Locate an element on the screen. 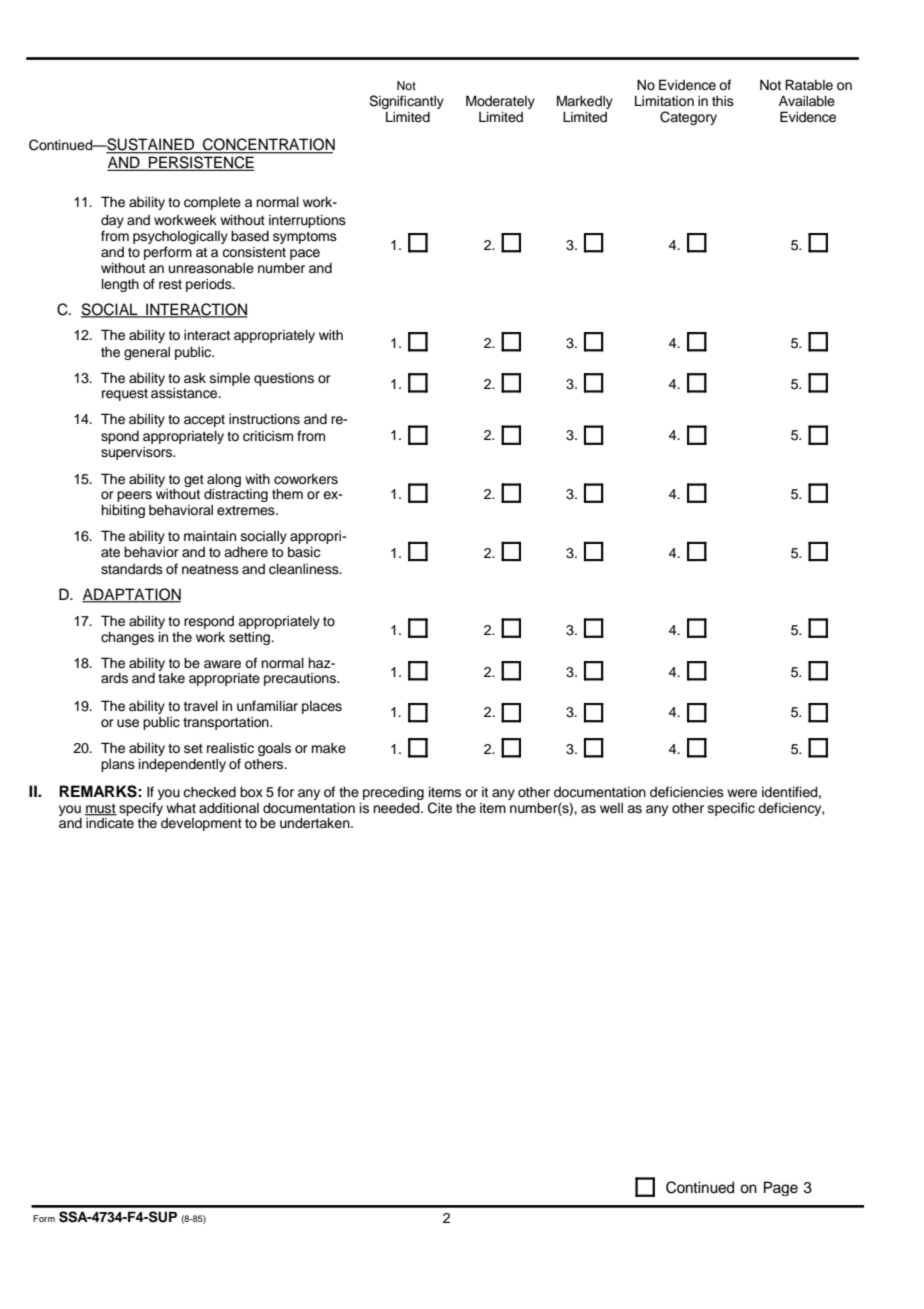  Cite is located at coordinates (440, 808).
